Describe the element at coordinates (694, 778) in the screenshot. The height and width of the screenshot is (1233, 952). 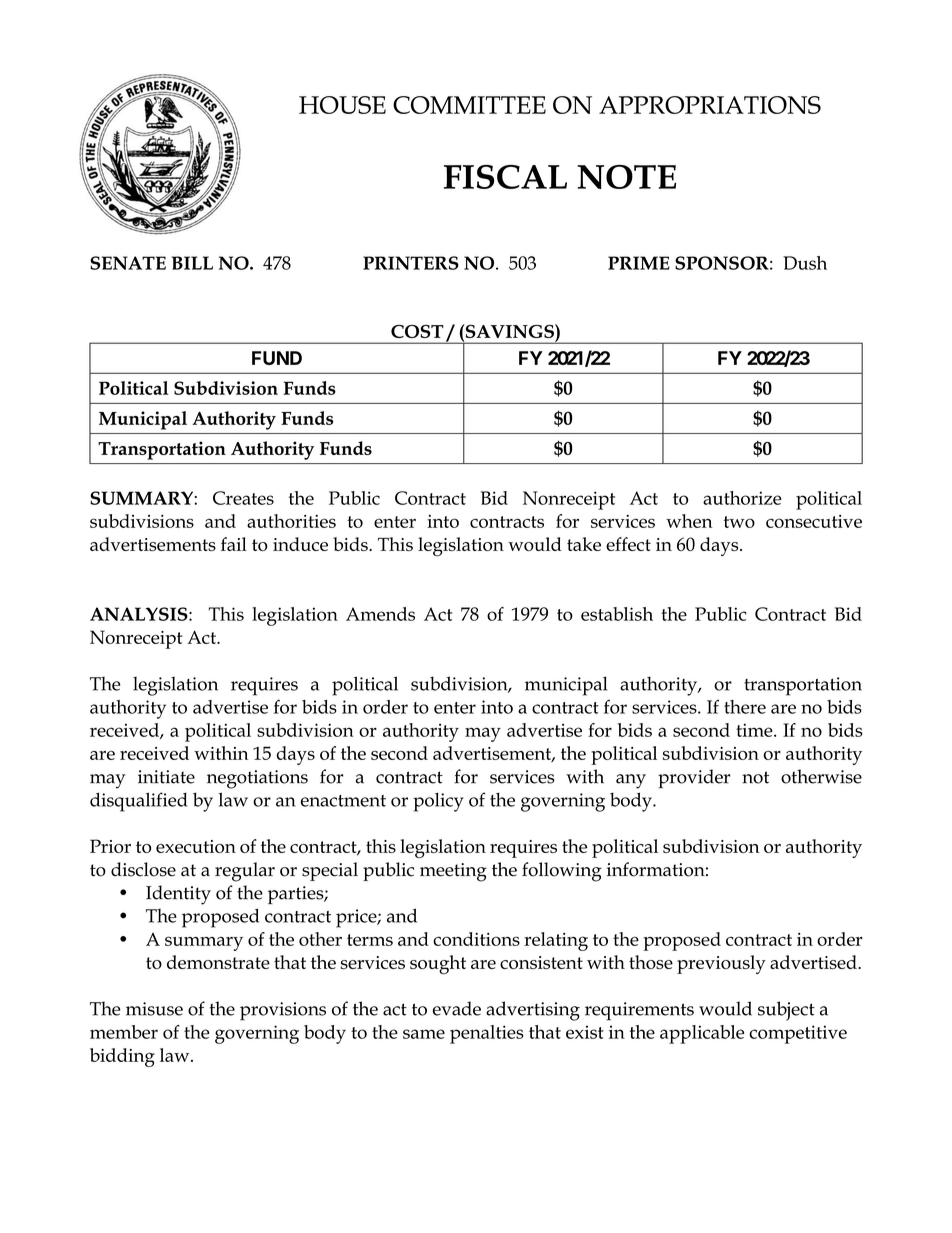
I see `provider` at that location.
